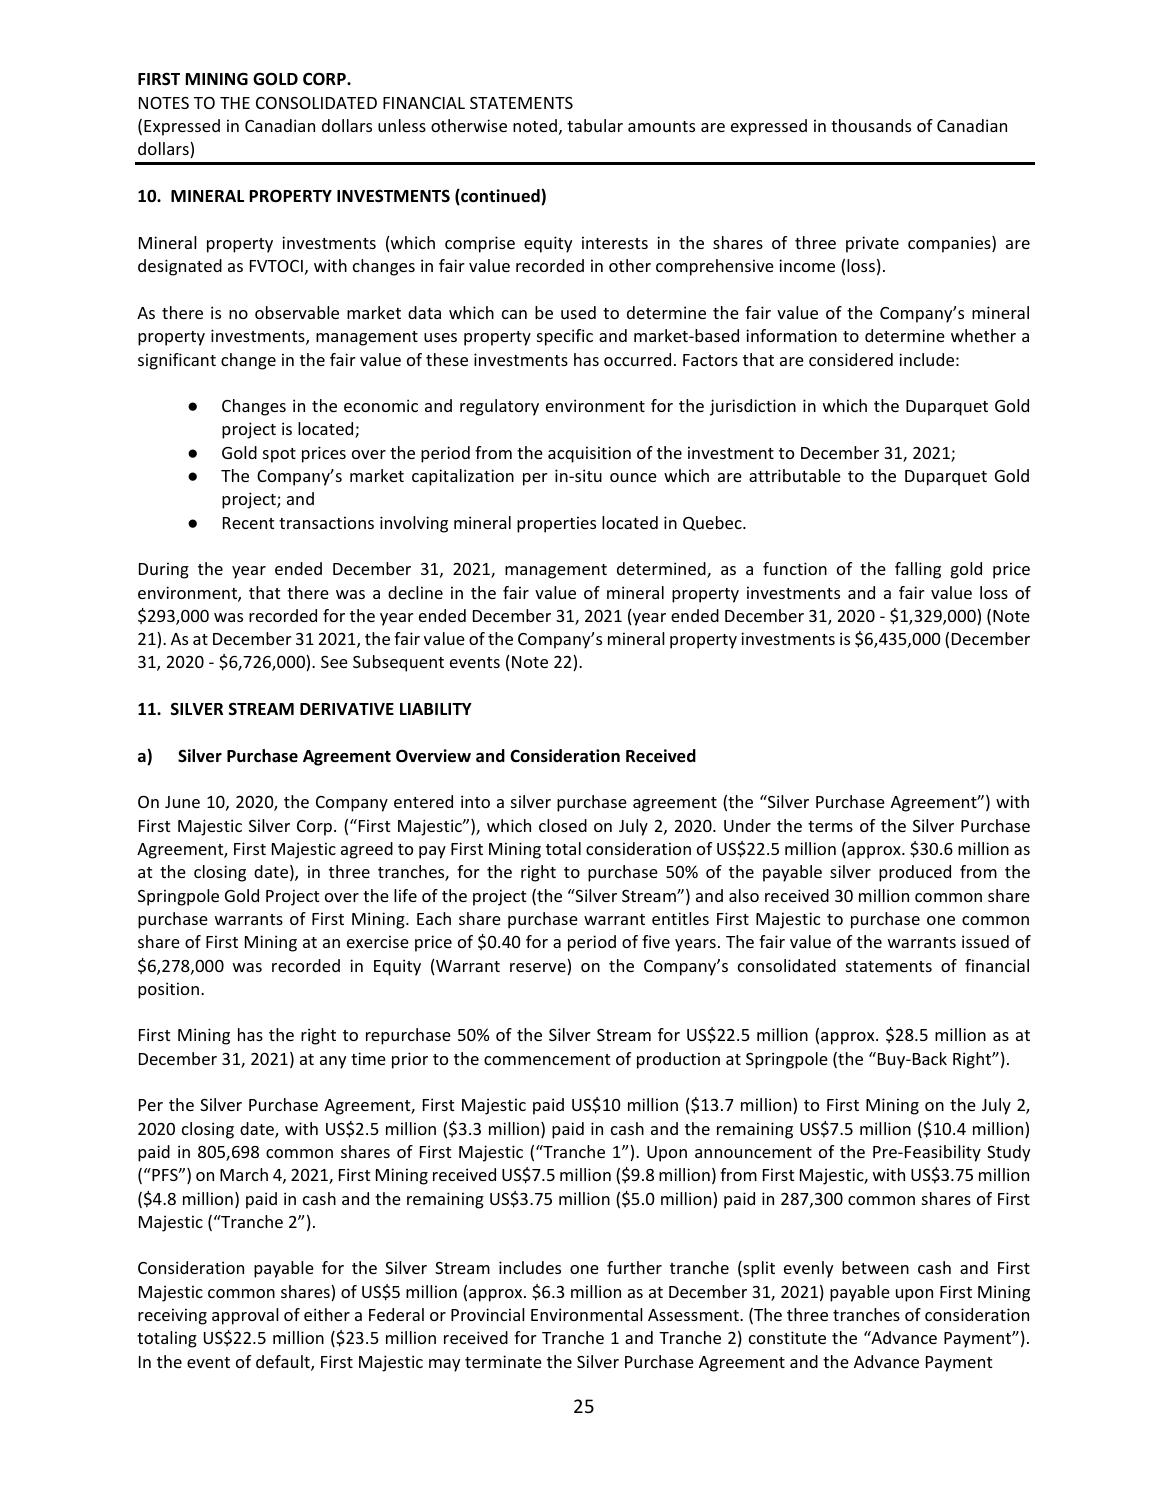 This screenshot has width=1168, height=1512. I want to click on falling, so click(918, 570).
